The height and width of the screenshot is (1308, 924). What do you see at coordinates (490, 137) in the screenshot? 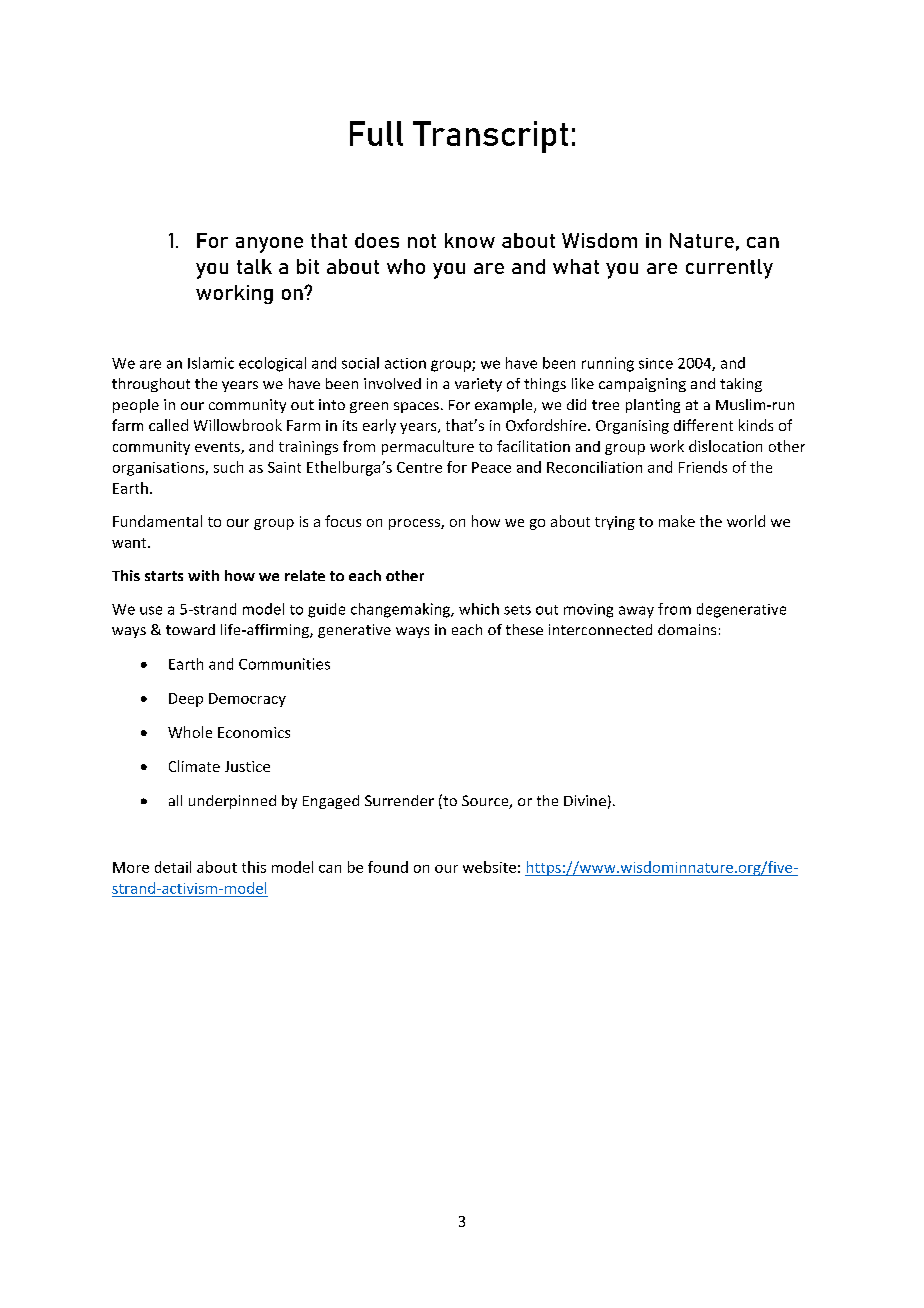
I see `Transcript` at bounding box center [490, 137].
